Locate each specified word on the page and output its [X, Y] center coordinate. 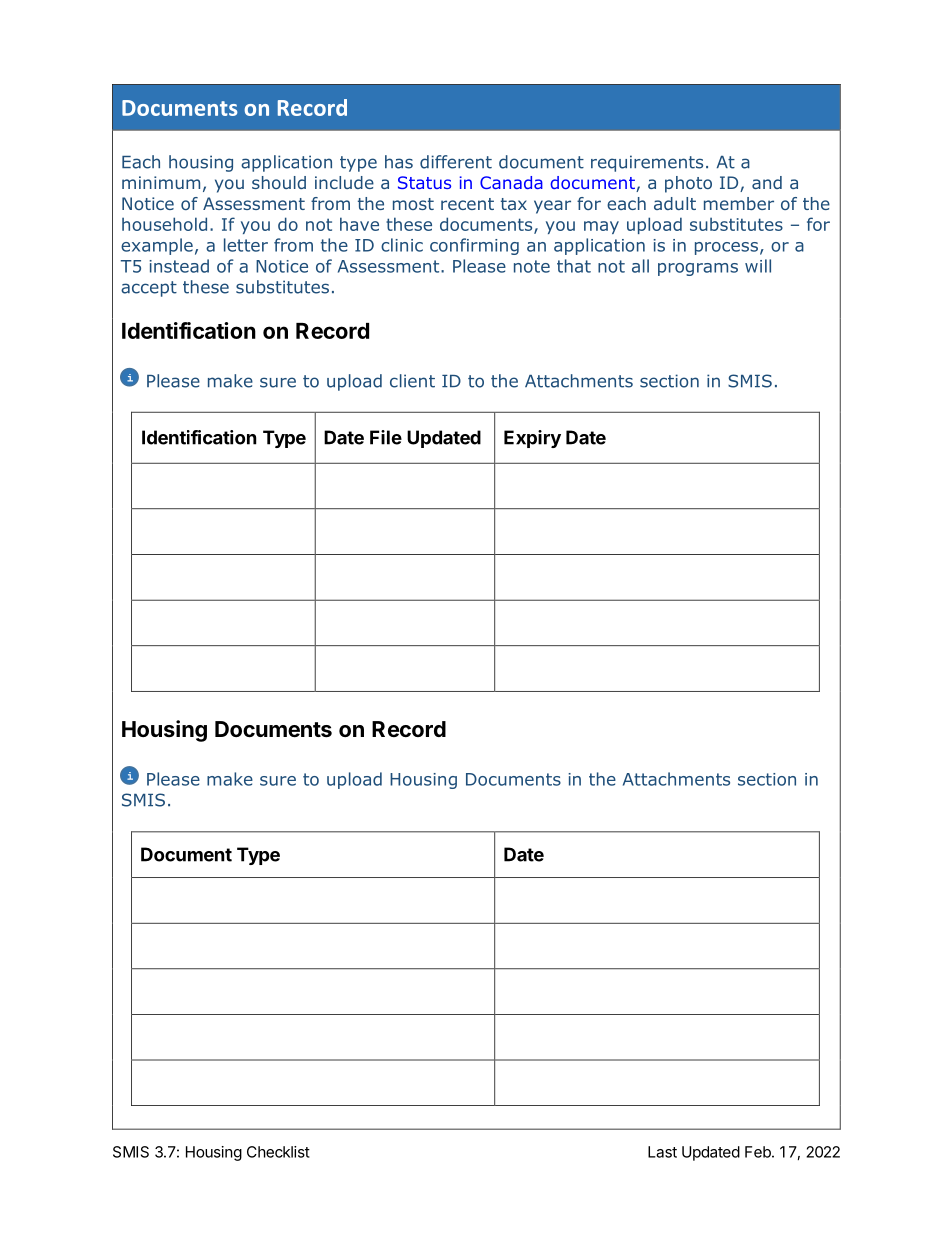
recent [467, 204]
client [412, 381]
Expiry [532, 439]
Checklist [278, 1152]
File [386, 437]
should [279, 182]
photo [688, 184]
